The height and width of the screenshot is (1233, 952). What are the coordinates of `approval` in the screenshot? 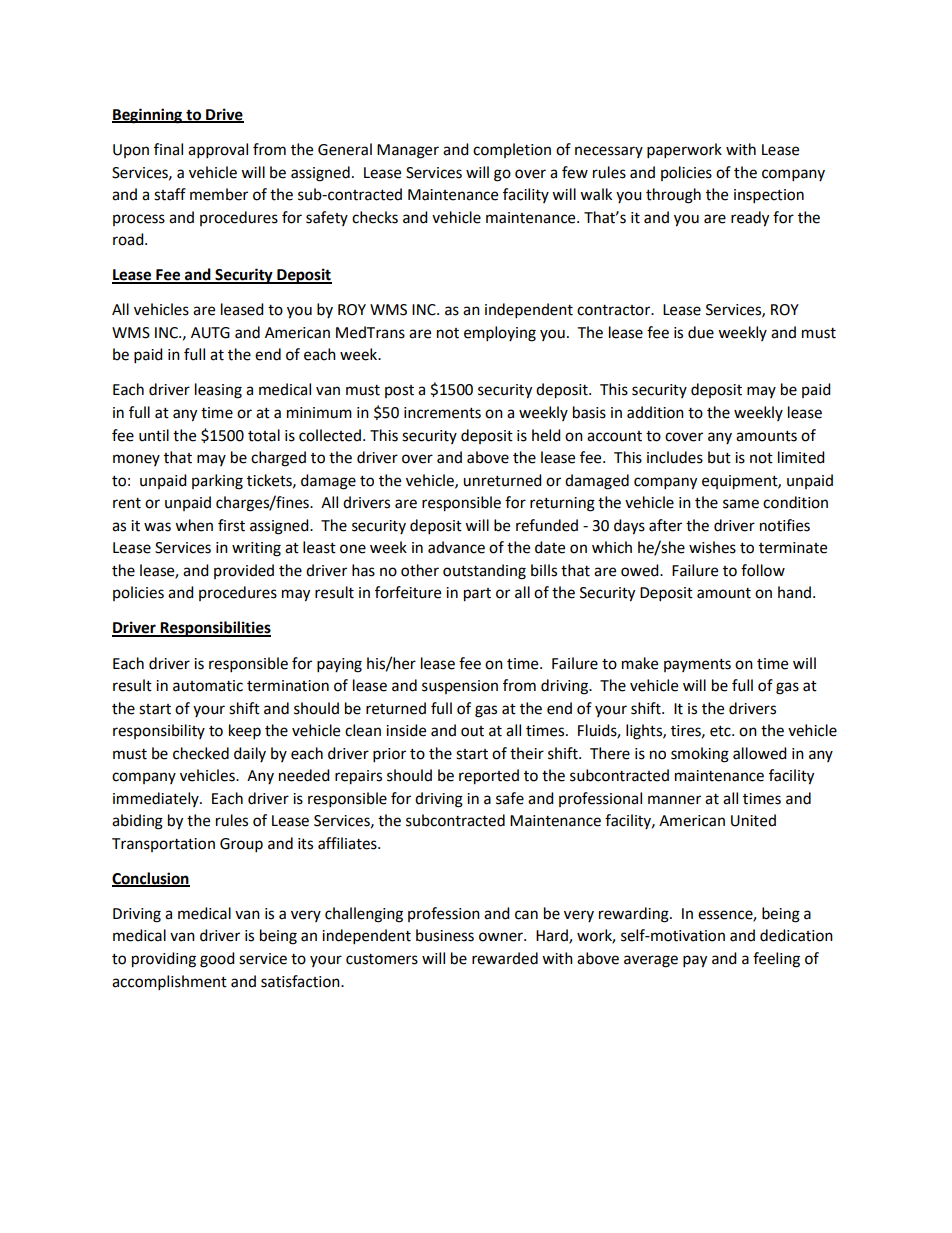 It's located at (218, 151).
